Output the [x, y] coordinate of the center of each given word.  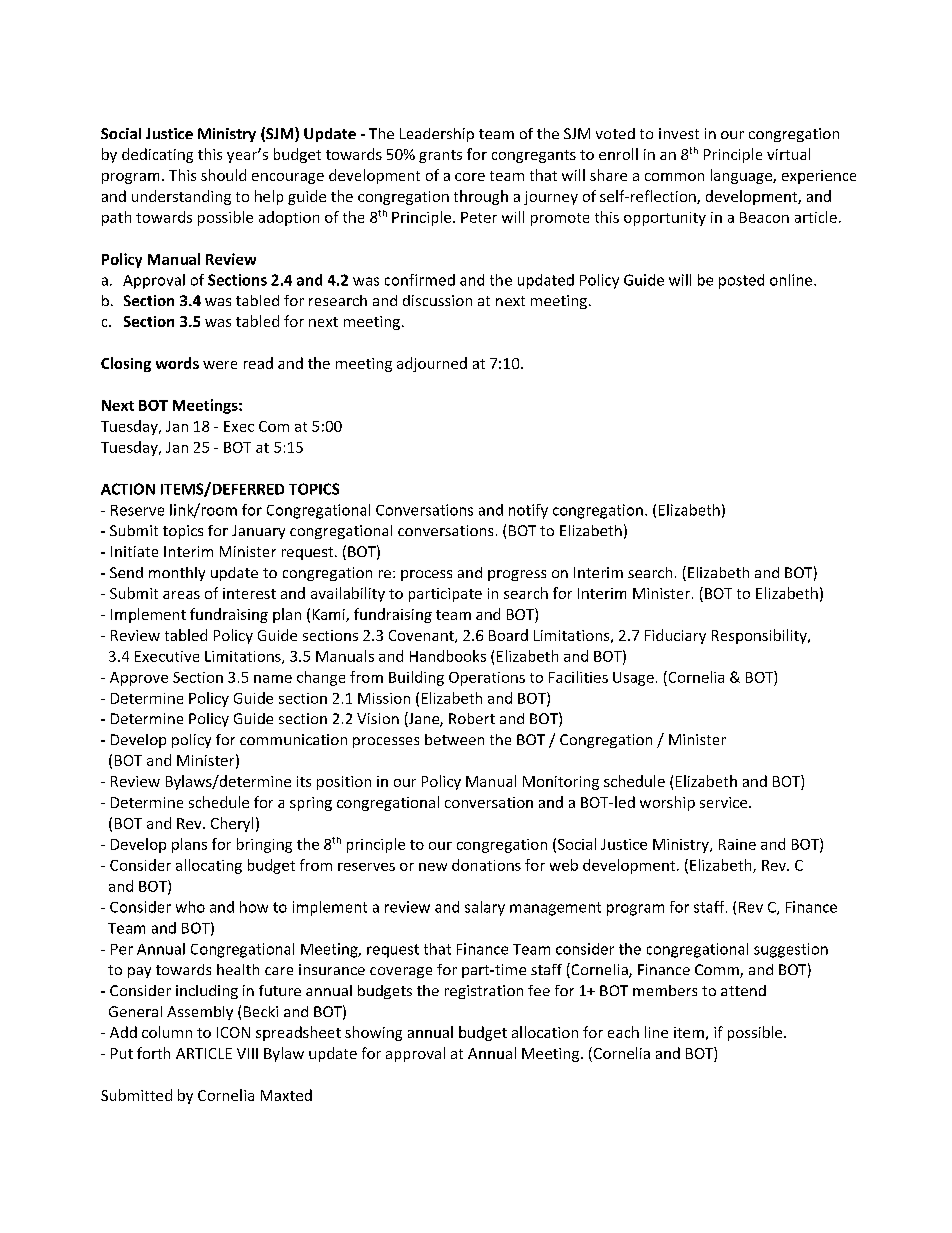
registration [484, 992]
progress [517, 575]
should [223, 175]
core [470, 177]
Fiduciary [675, 636]
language [742, 176]
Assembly [200, 1013]
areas [181, 595]
